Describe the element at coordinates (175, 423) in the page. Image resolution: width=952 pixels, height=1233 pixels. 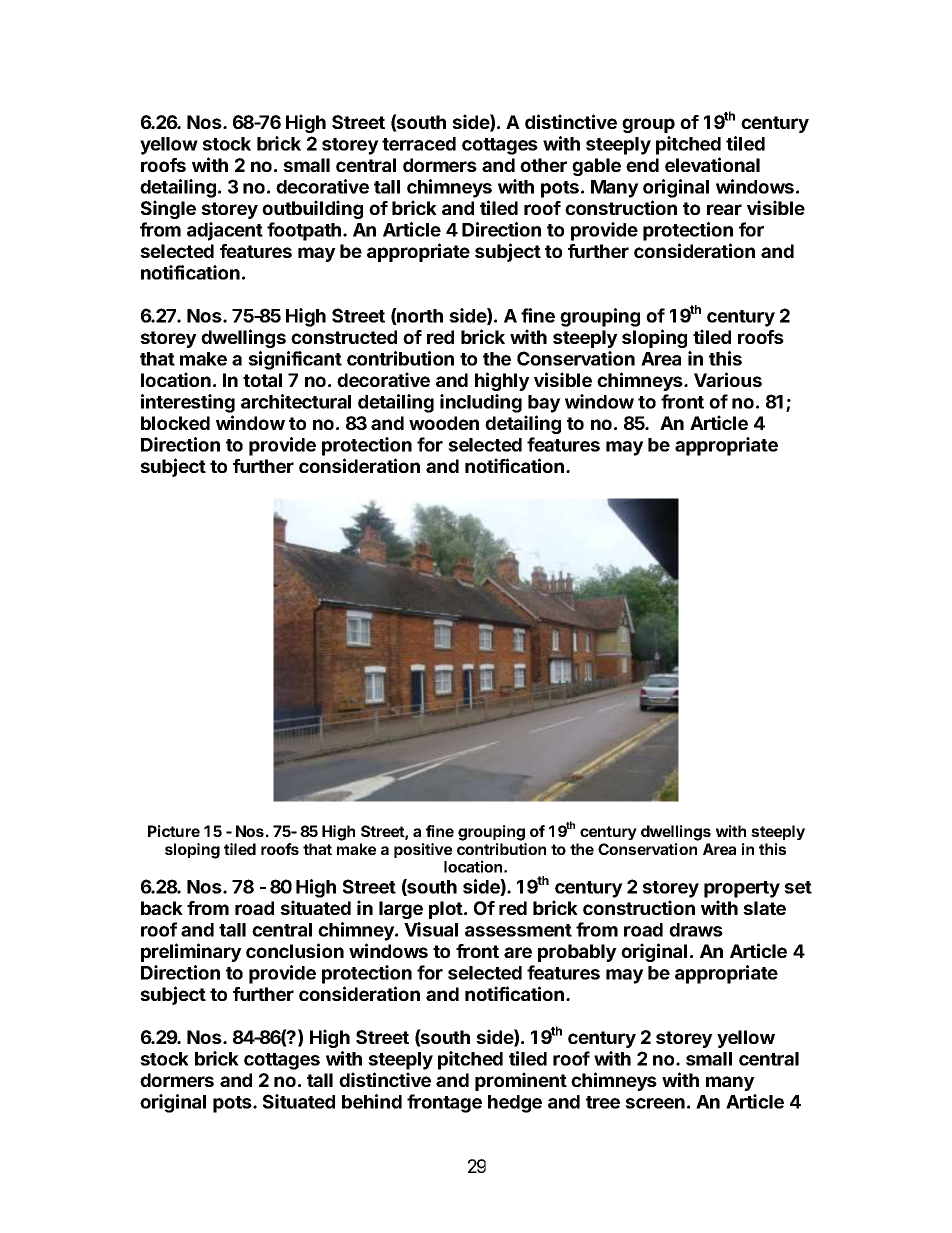
I see `blocked` at that location.
